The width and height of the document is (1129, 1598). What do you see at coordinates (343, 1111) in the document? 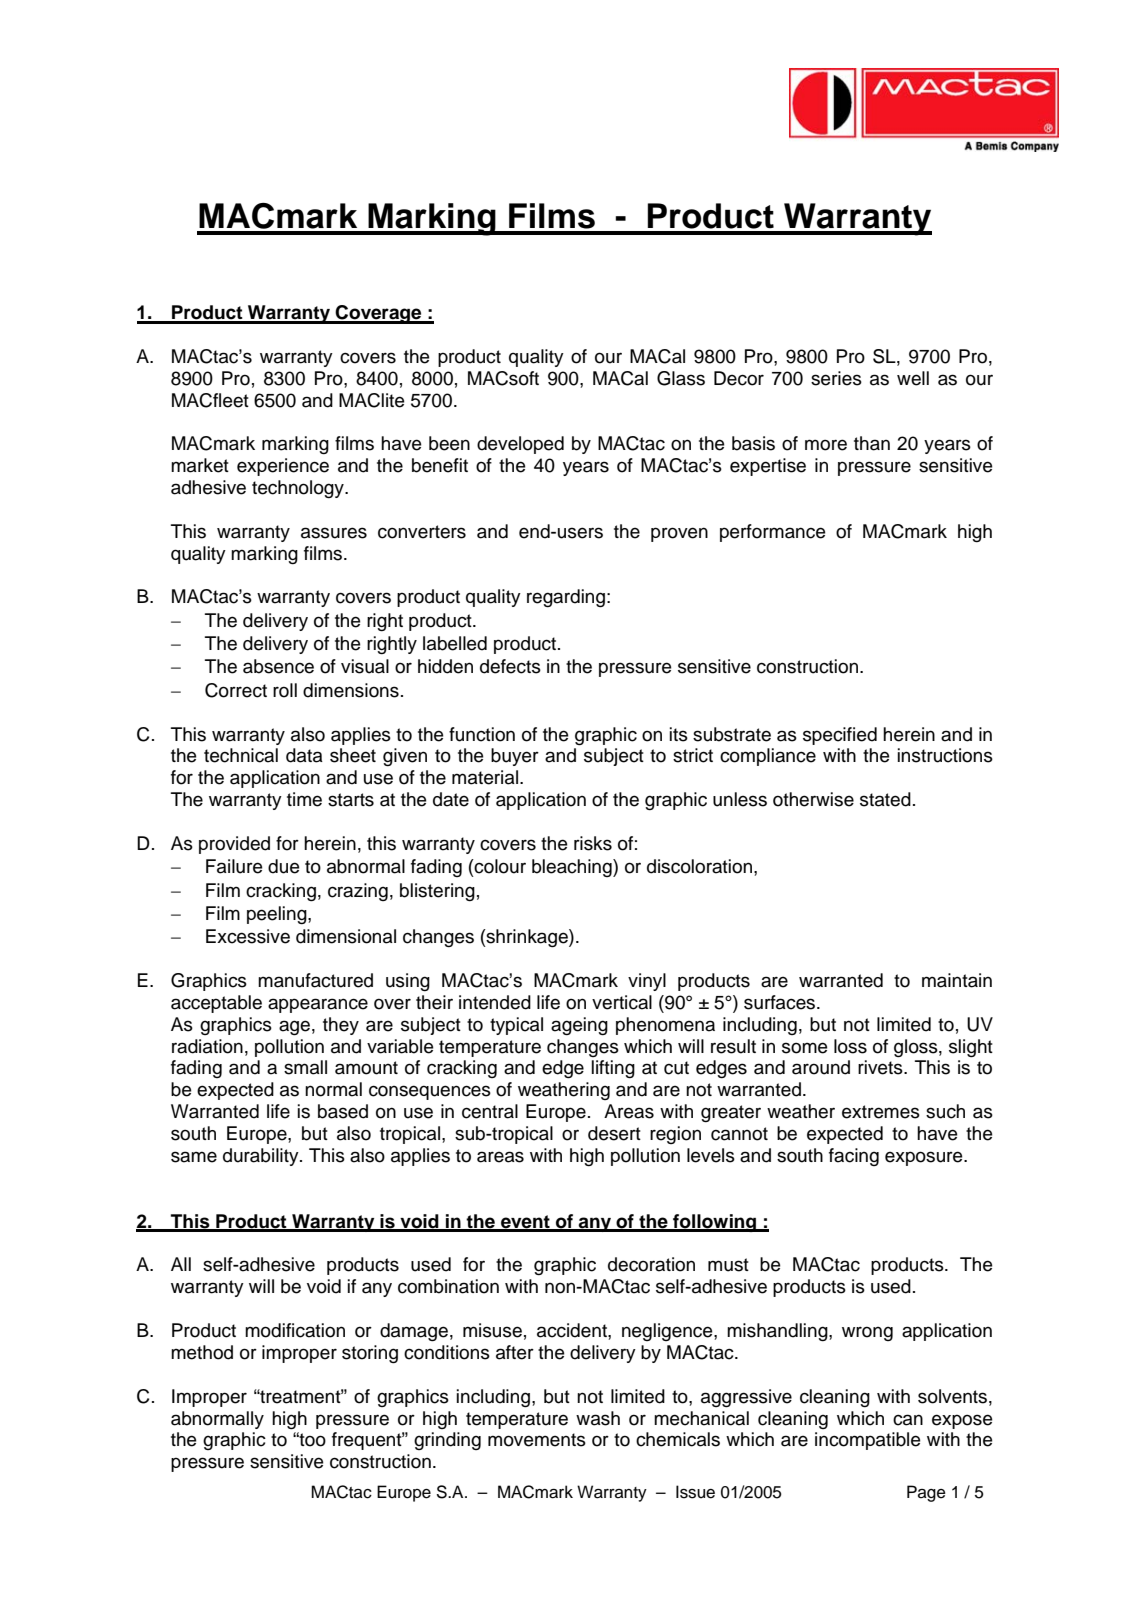
I see `based` at bounding box center [343, 1111].
